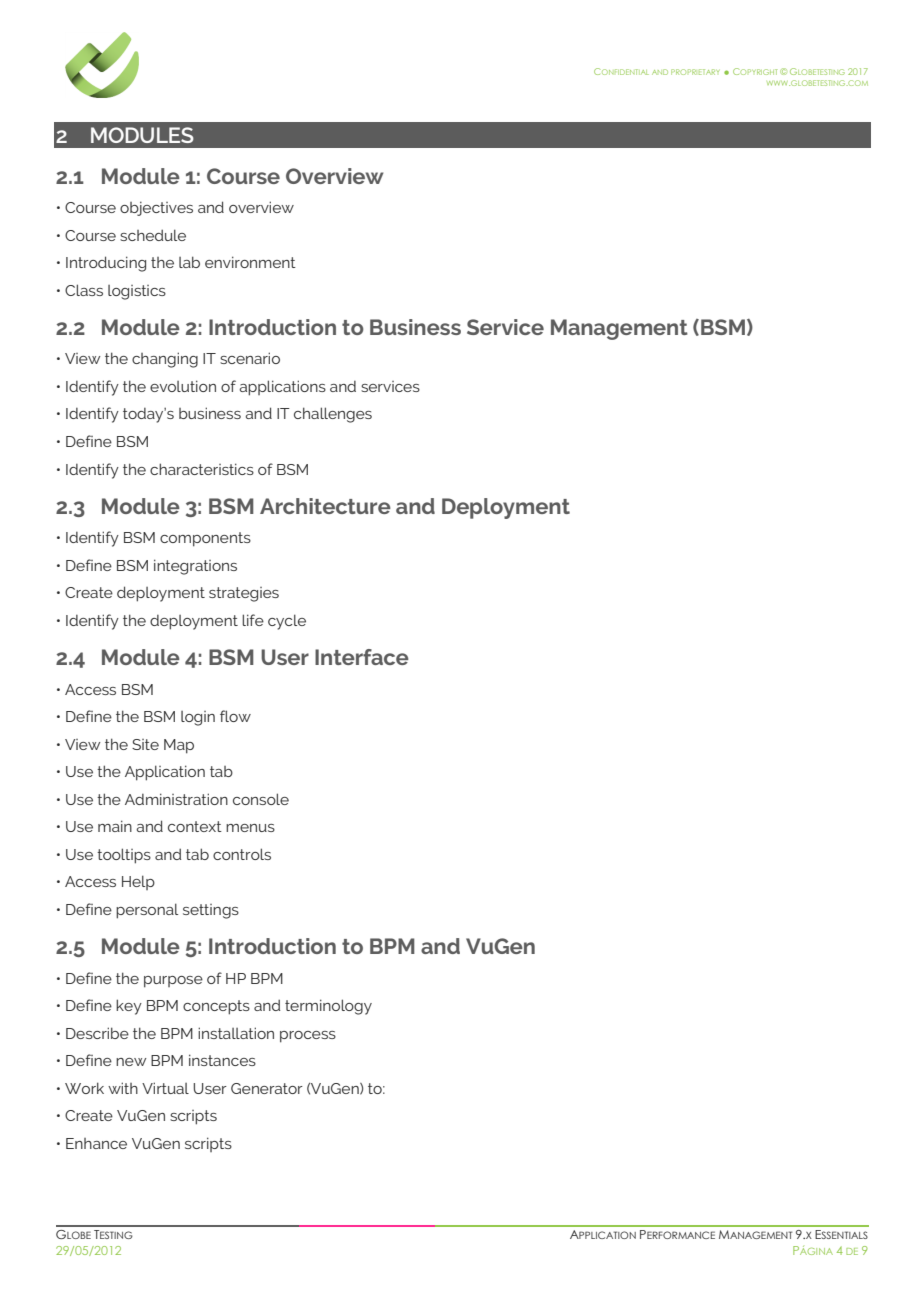 This image has width=924, height=1308. What do you see at coordinates (328, 1007) in the image?
I see `terminology` at bounding box center [328, 1007].
